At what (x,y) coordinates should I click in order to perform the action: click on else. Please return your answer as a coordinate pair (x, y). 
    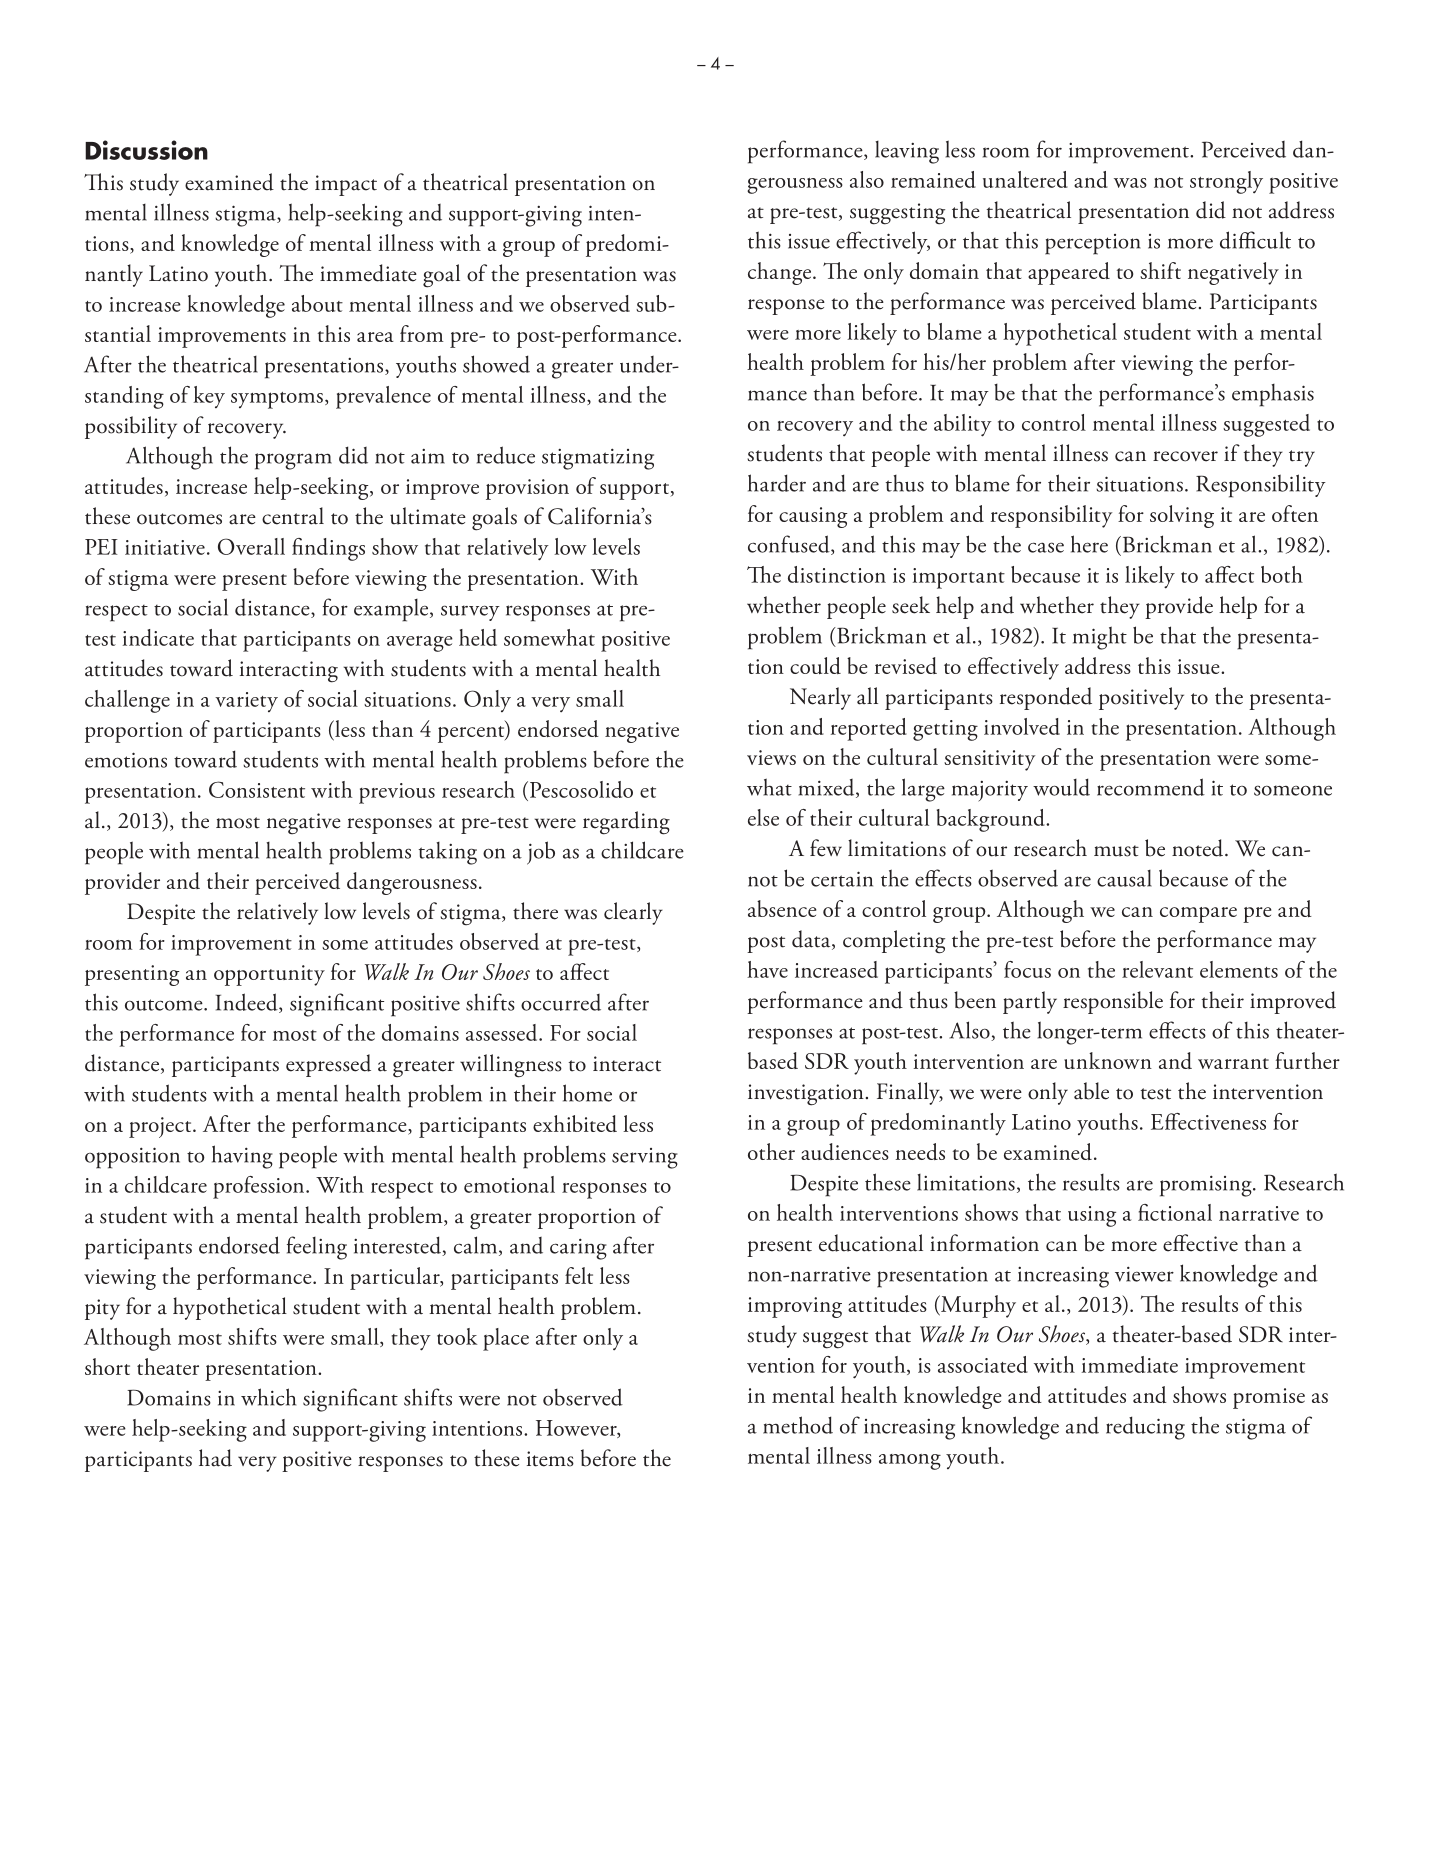
    Looking at the image, I should click on (763, 817).
